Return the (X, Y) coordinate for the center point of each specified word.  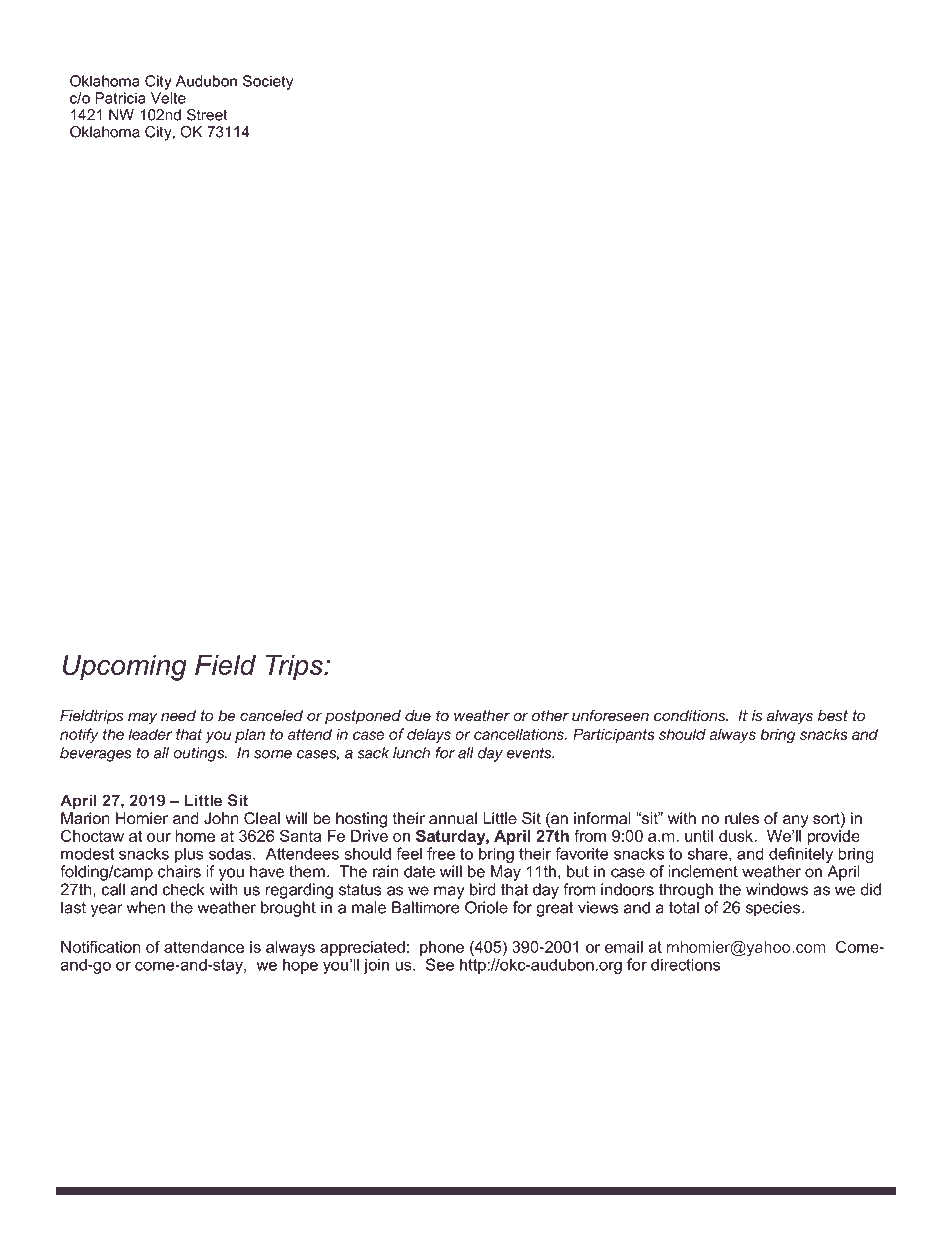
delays (429, 736)
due (418, 716)
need (178, 716)
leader (150, 734)
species (774, 909)
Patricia (120, 98)
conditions (691, 716)
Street (207, 115)
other (550, 716)
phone (442, 948)
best (833, 716)
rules (742, 818)
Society (268, 82)
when (146, 907)
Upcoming (125, 667)
